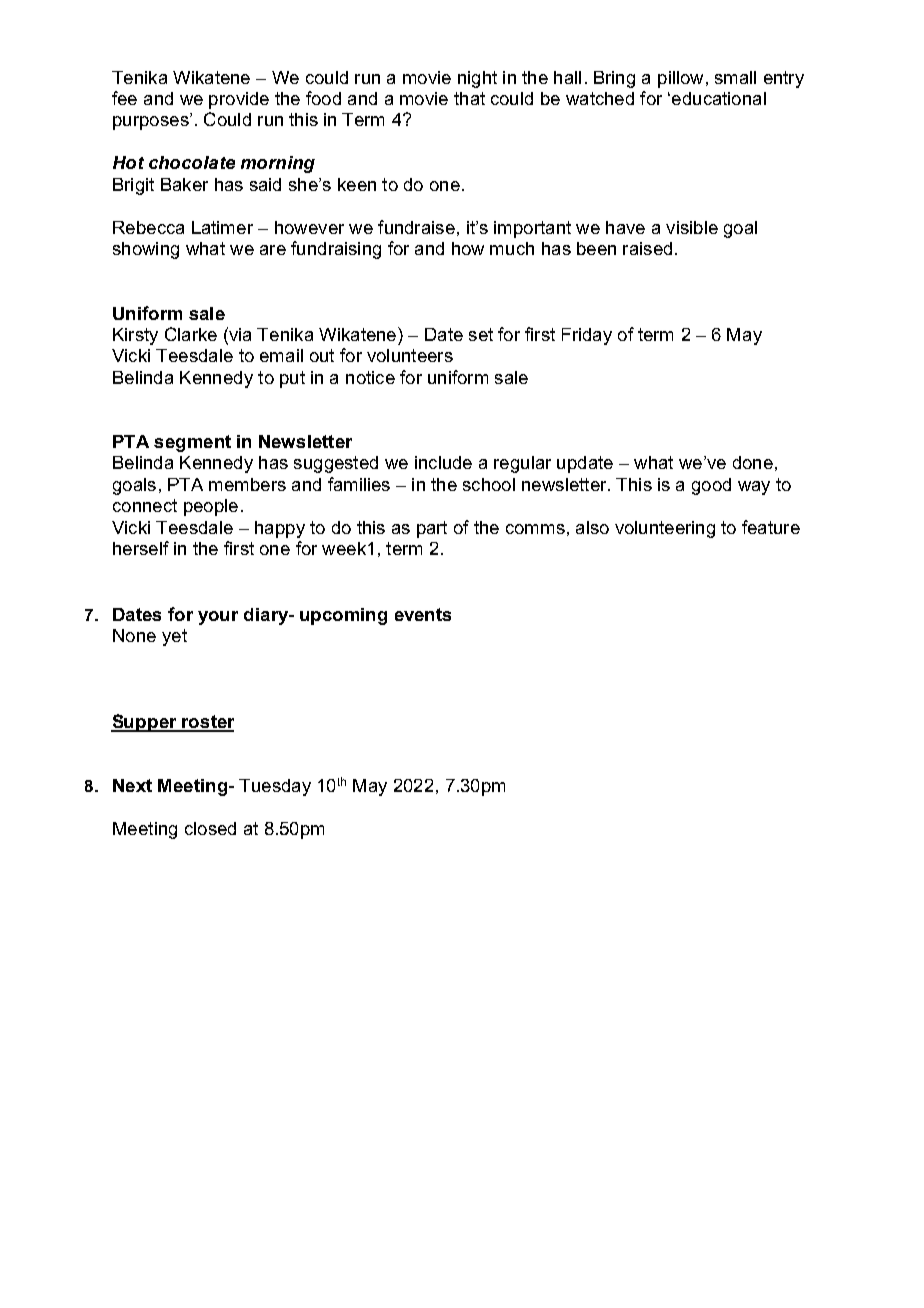 This image has width=924, height=1308. I want to click on Clarke, so click(191, 334).
